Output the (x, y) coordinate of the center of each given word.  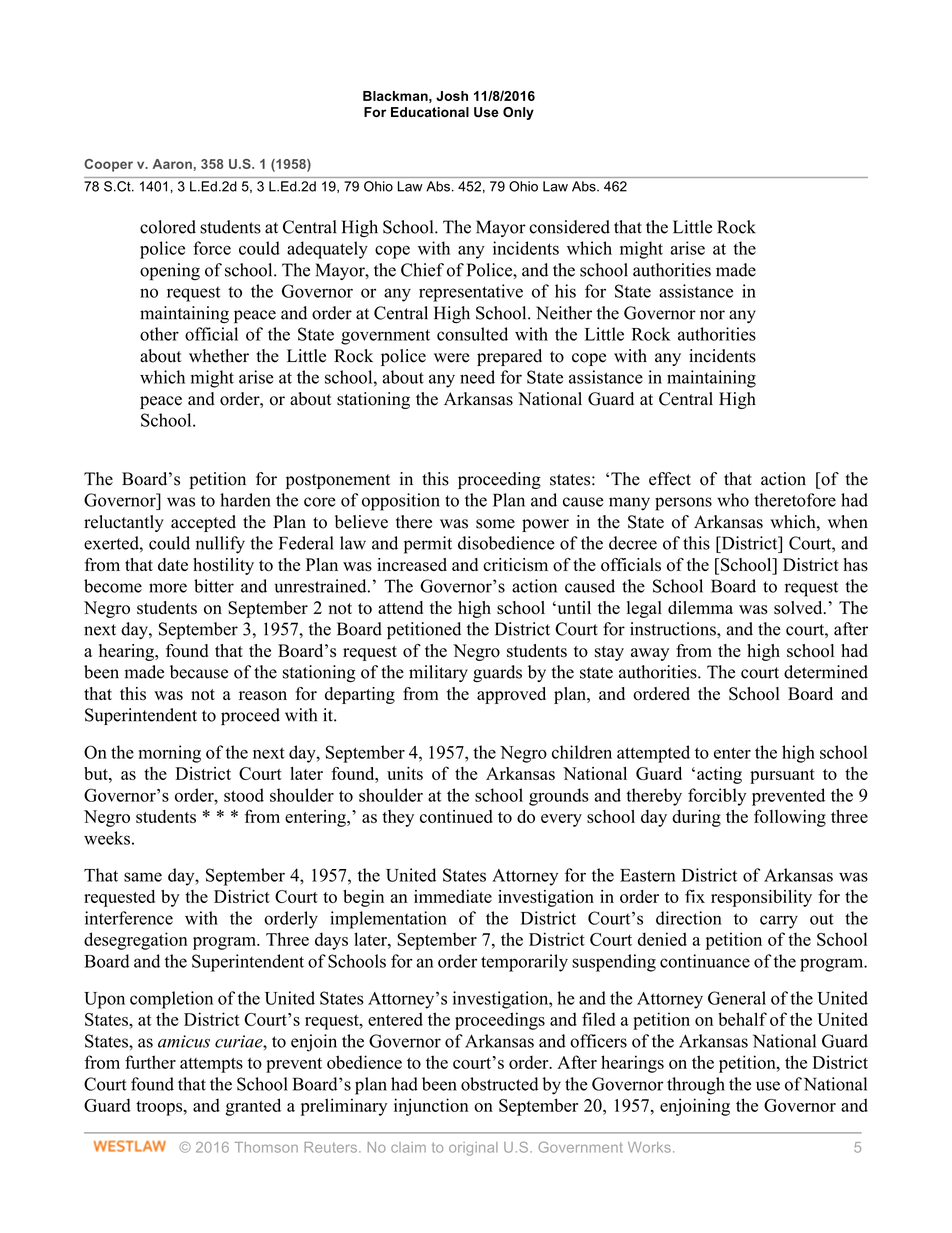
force (212, 248)
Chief (422, 270)
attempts (211, 1065)
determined (826, 672)
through (696, 1086)
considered (569, 227)
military (438, 673)
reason (263, 696)
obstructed (499, 1084)
